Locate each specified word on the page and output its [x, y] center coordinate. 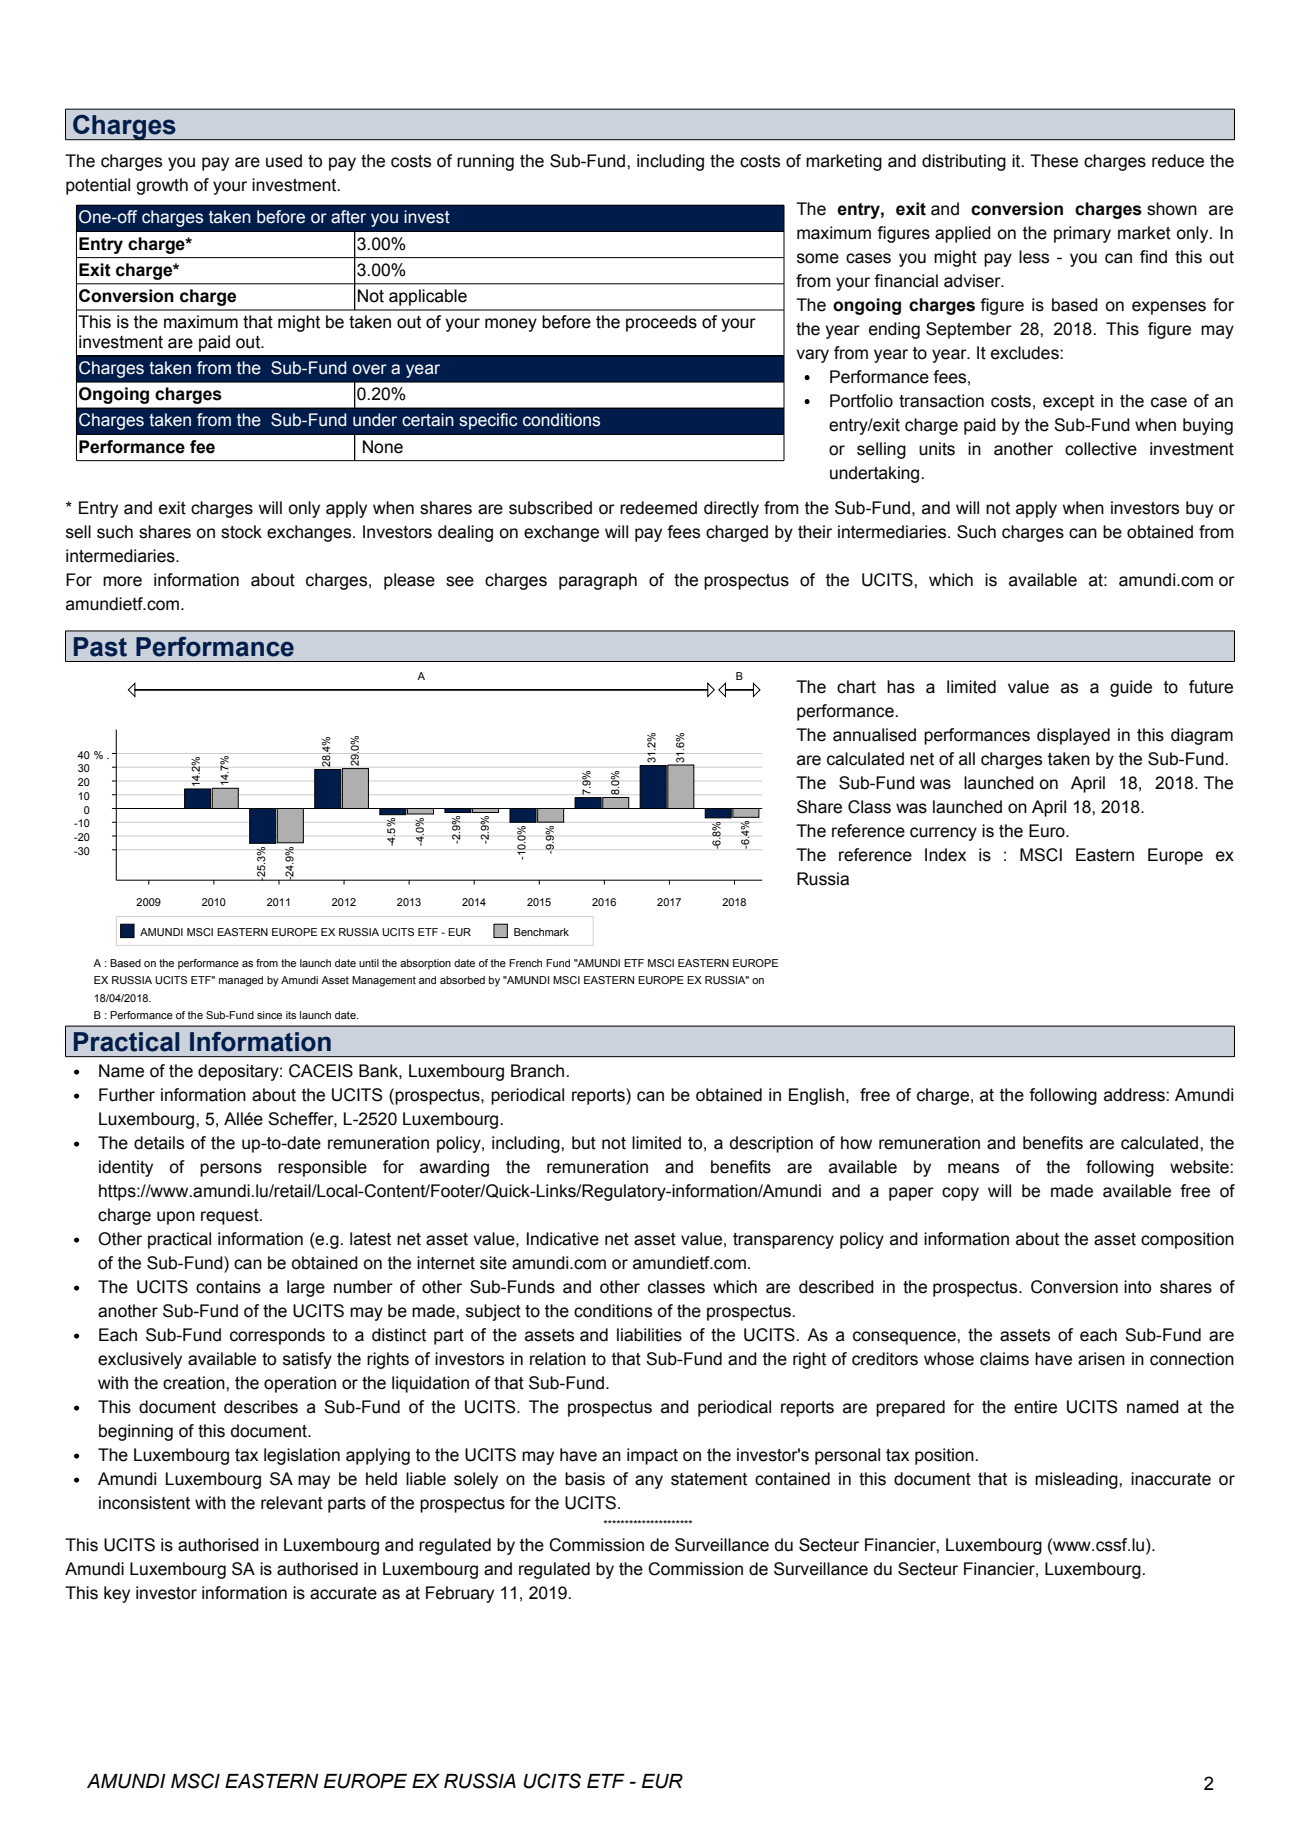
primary [1082, 234]
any [649, 1482]
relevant [292, 1503]
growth [162, 186]
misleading [1077, 1480]
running [485, 162]
